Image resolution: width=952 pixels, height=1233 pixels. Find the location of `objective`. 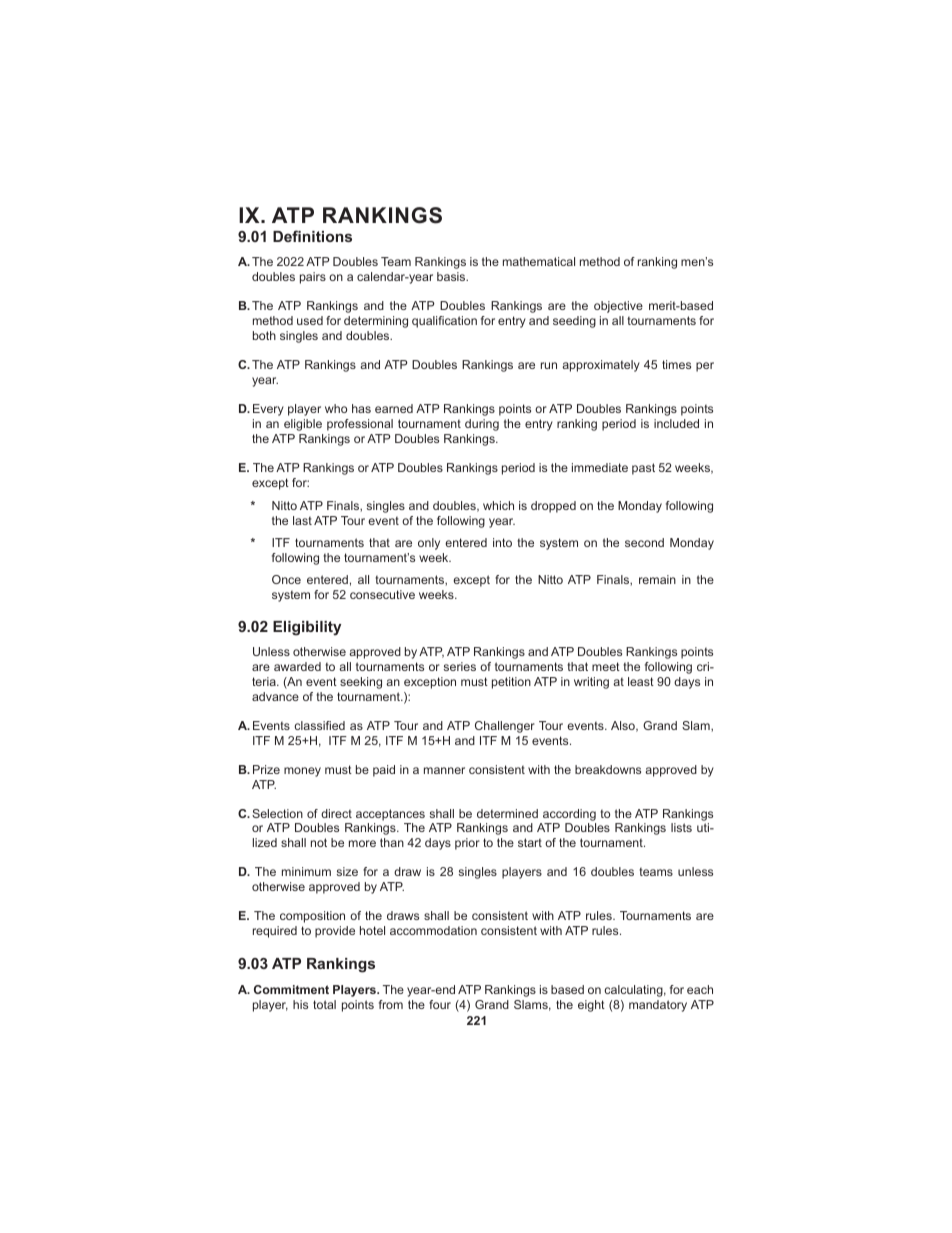

objective is located at coordinates (618, 307).
